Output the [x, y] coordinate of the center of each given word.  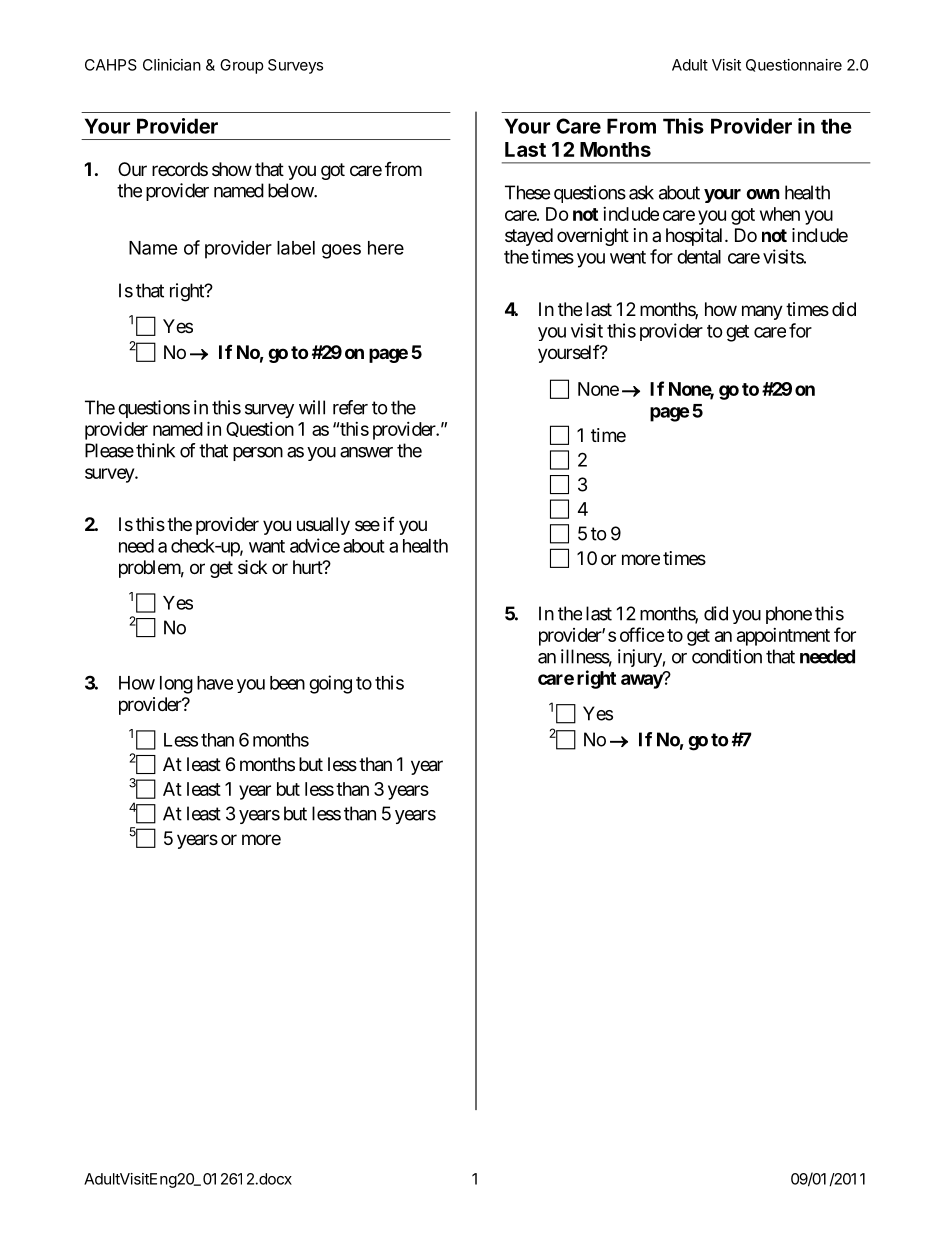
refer [350, 407]
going [330, 684]
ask [641, 192]
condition [727, 656]
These [527, 192]
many [762, 312]
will [312, 407]
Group [242, 66]
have [215, 683]
